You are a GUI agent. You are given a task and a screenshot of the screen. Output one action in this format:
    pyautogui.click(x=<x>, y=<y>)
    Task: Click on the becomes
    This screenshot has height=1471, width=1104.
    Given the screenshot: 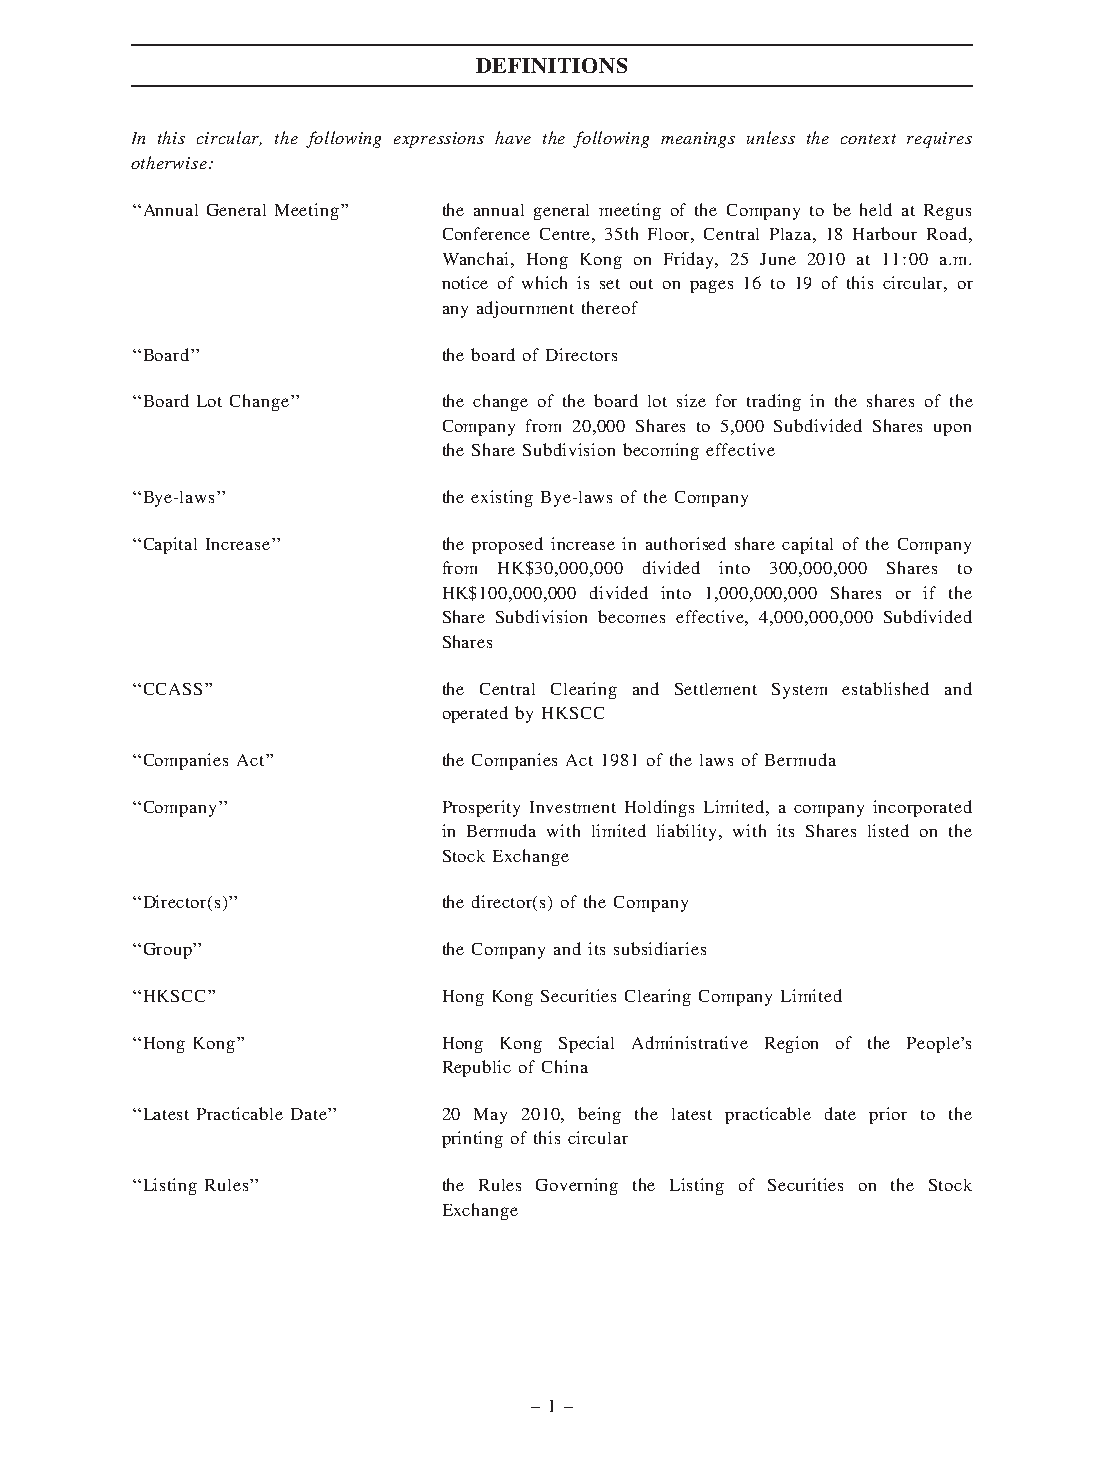 What is the action you would take?
    pyautogui.click(x=631, y=616)
